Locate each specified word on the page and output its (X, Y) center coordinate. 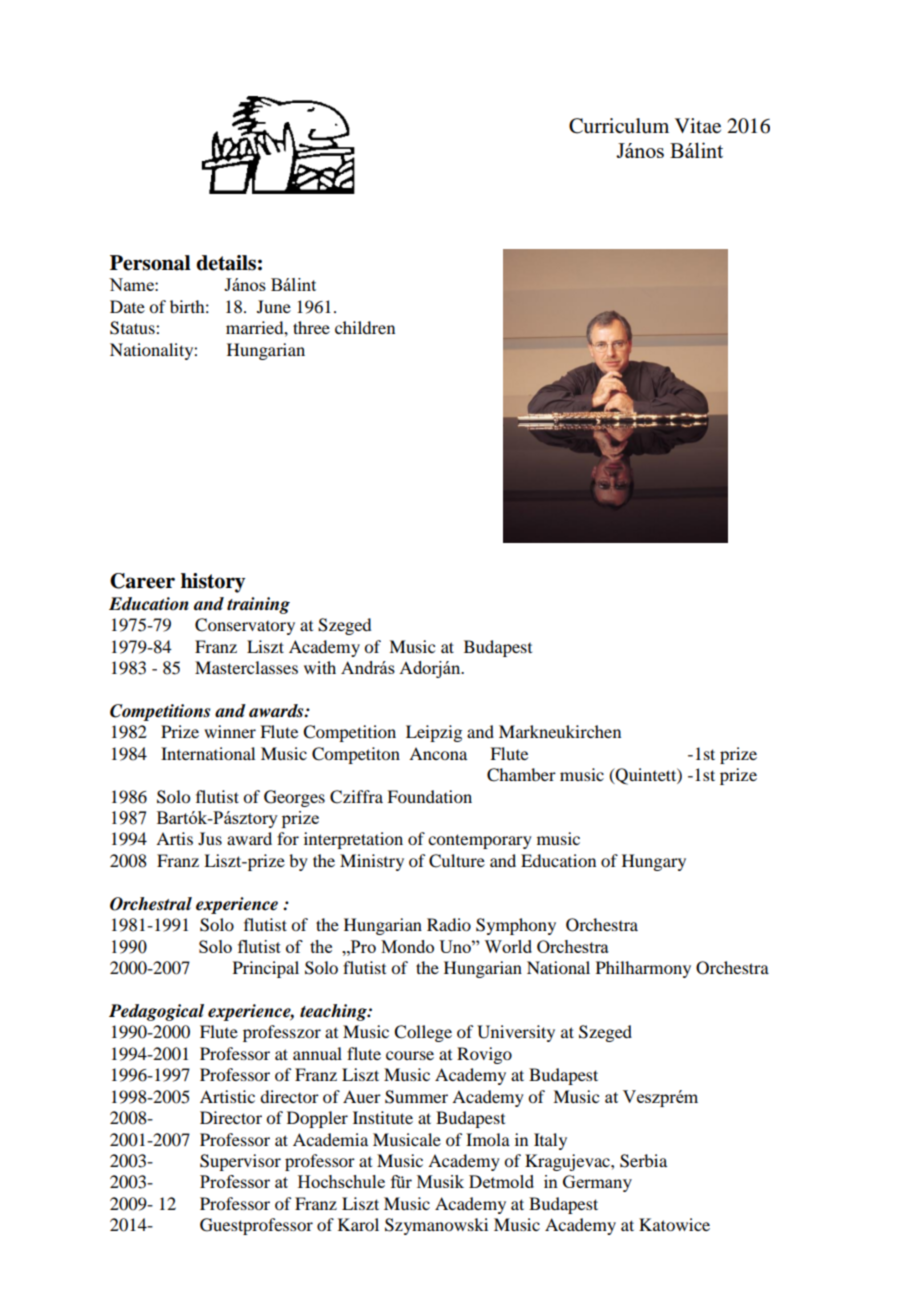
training (258, 605)
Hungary (654, 862)
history (213, 583)
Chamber (521, 775)
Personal (150, 263)
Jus (210, 838)
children (365, 327)
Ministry (372, 862)
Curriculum (619, 126)
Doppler (317, 1119)
